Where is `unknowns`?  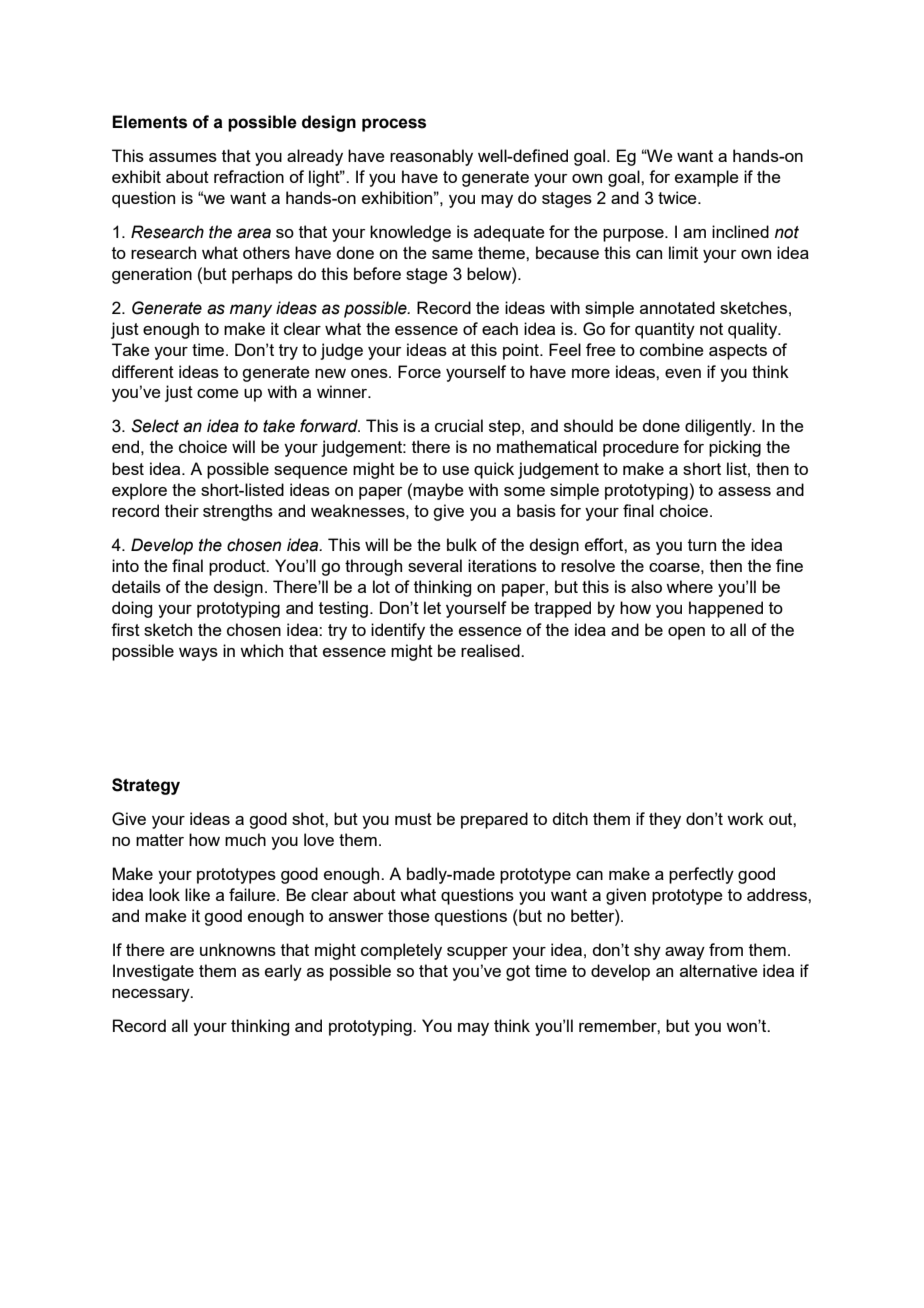
unknowns is located at coordinates (238, 949).
